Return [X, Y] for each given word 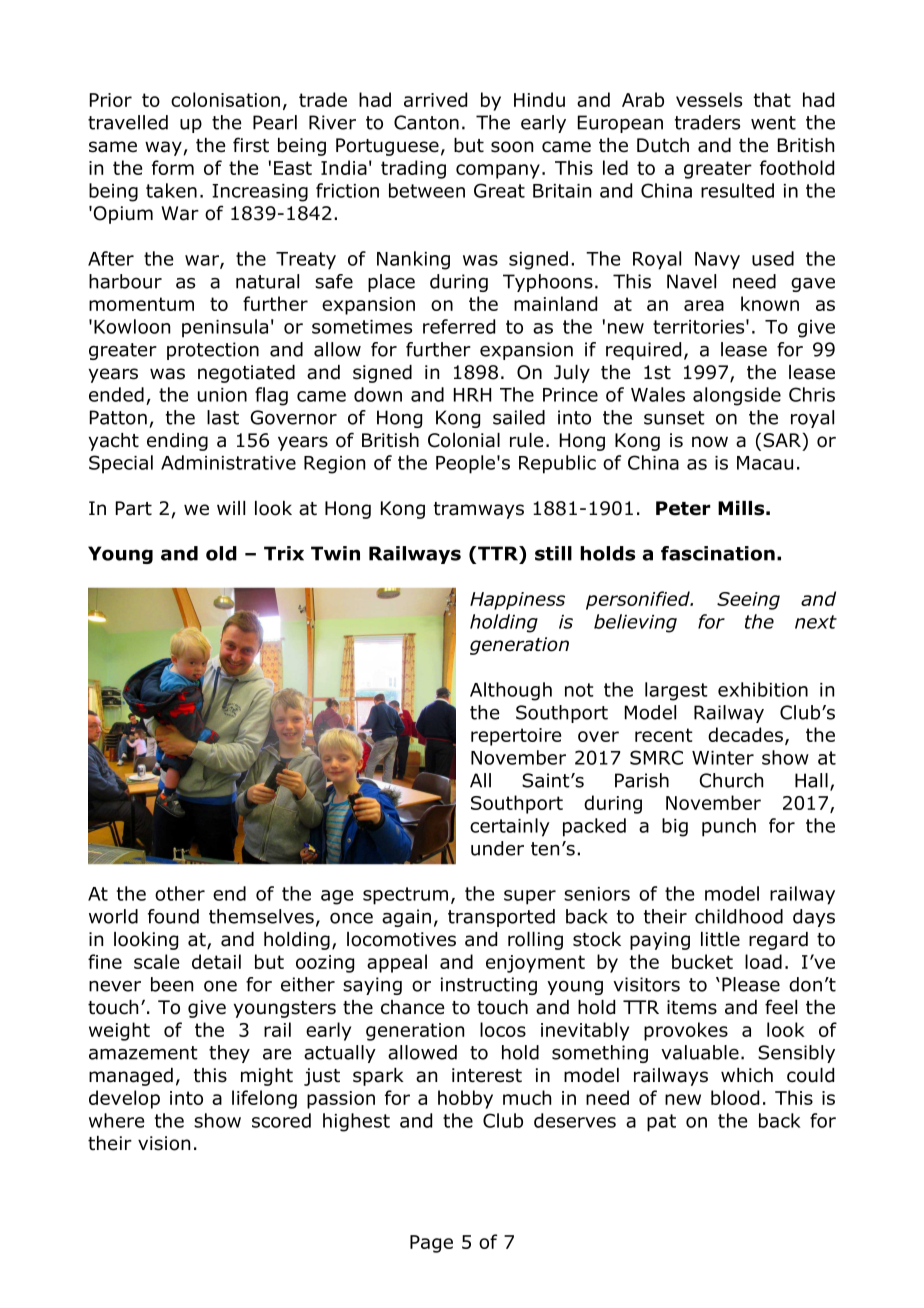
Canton [426, 122]
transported [501, 918]
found [173, 916]
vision [164, 1143]
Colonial [464, 440]
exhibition [763, 689]
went [773, 123]
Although [511, 691]
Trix [284, 553]
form [173, 167]
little [720, 939]
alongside [737, 396]
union [222, 395]
